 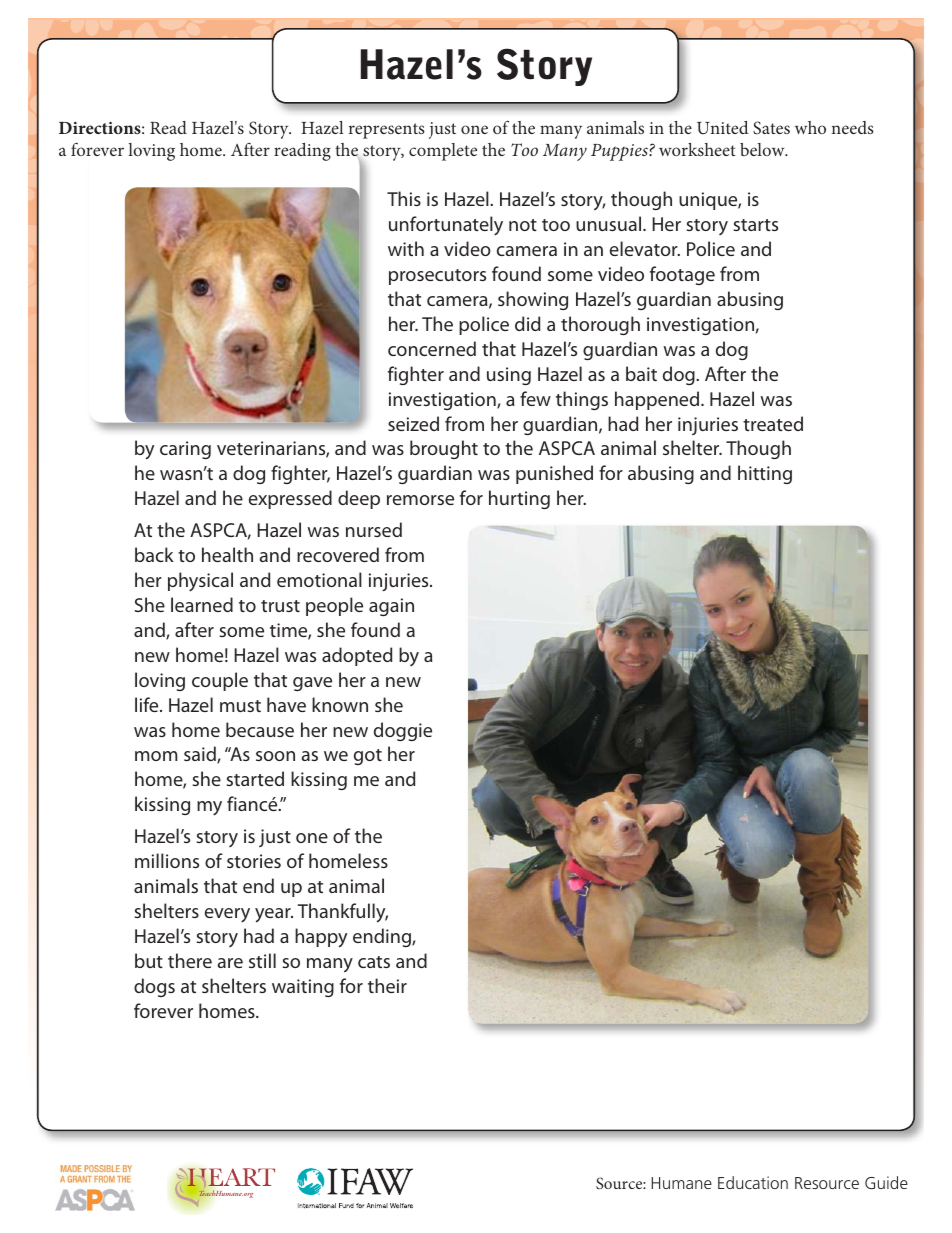 What do you see at coordinates (185, 450) in the document?
I see `caring` at bounding box center [185, 450].
